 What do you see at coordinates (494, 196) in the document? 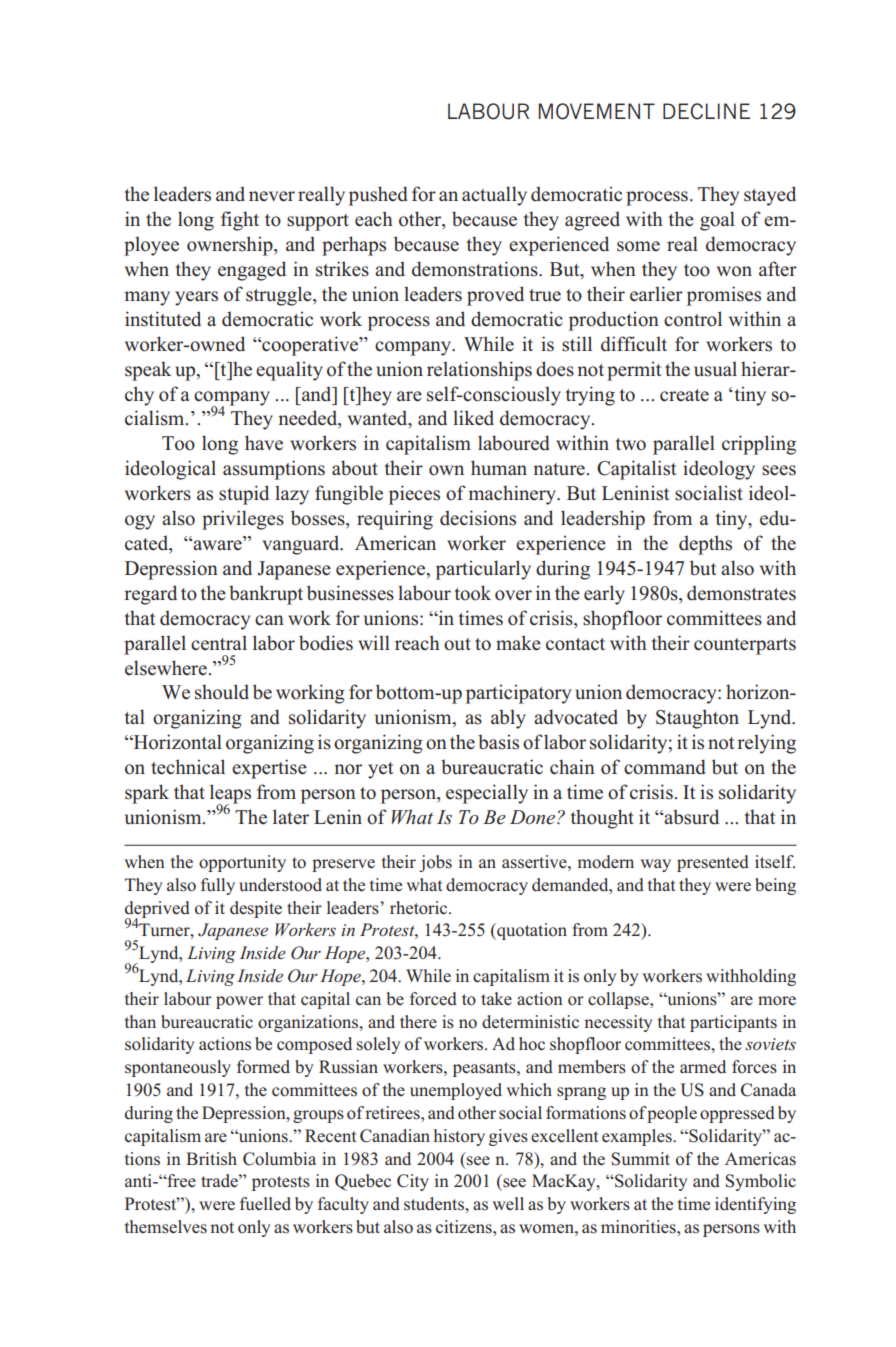
I see `actually` at bounding box center [494, 196].
